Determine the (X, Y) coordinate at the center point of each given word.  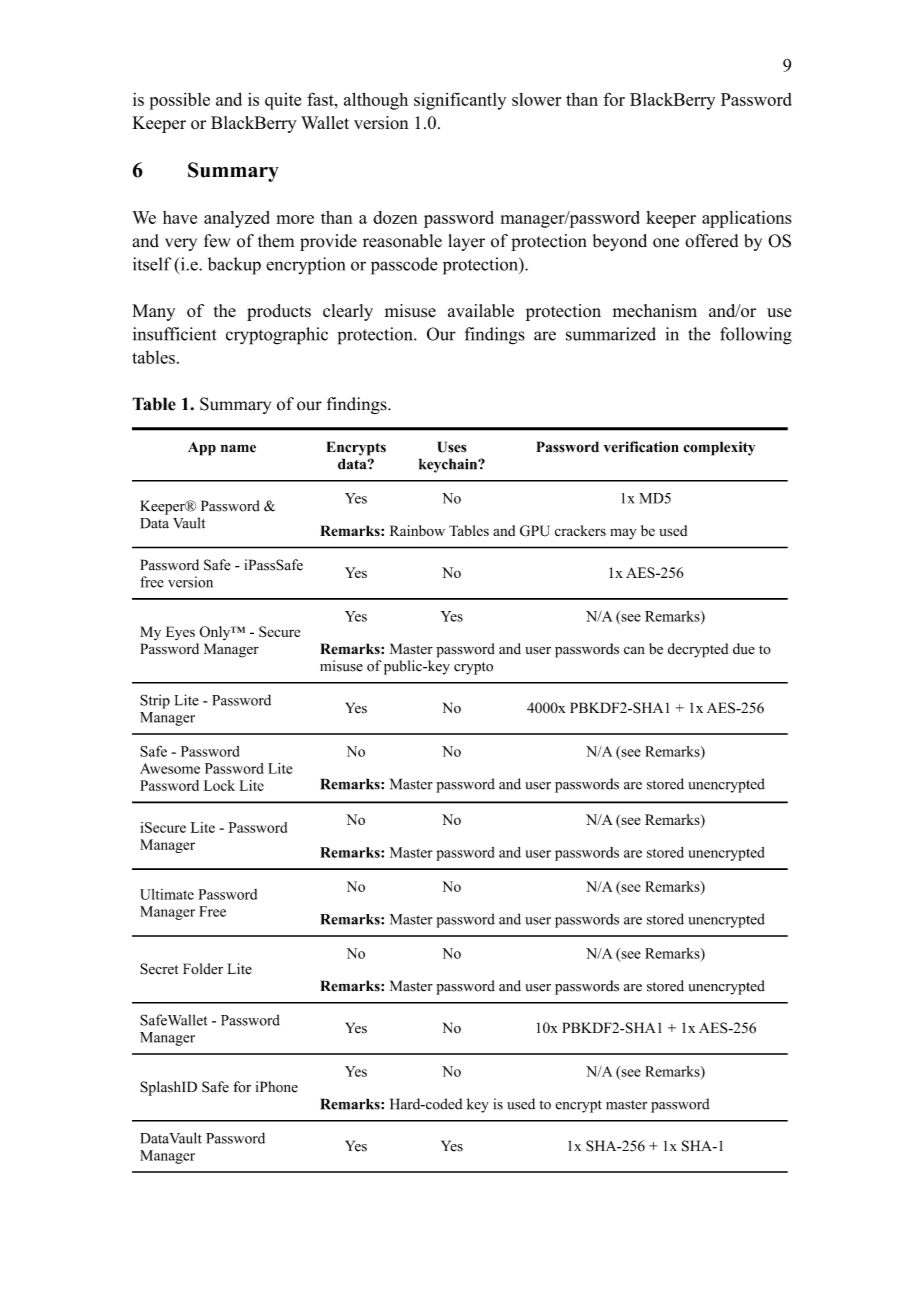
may (623, 534)
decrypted (698, 650)
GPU (535, 531)
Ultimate (167, 894)
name (238, 448)
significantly (460, 101)
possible (180, 101)
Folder (203, 969)
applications (747, 219)
